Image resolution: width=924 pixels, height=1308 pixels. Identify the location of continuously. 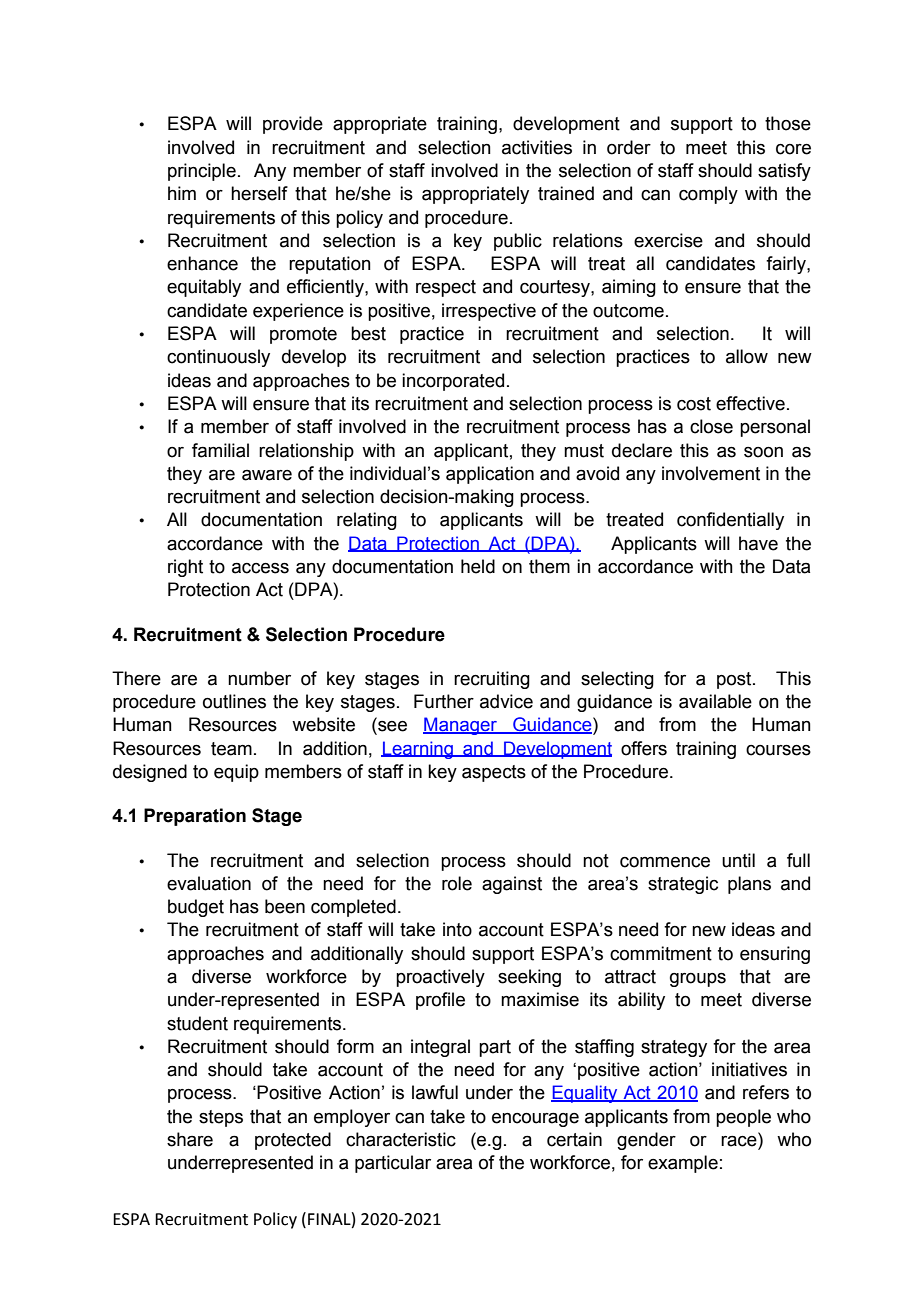
(218, 358).
